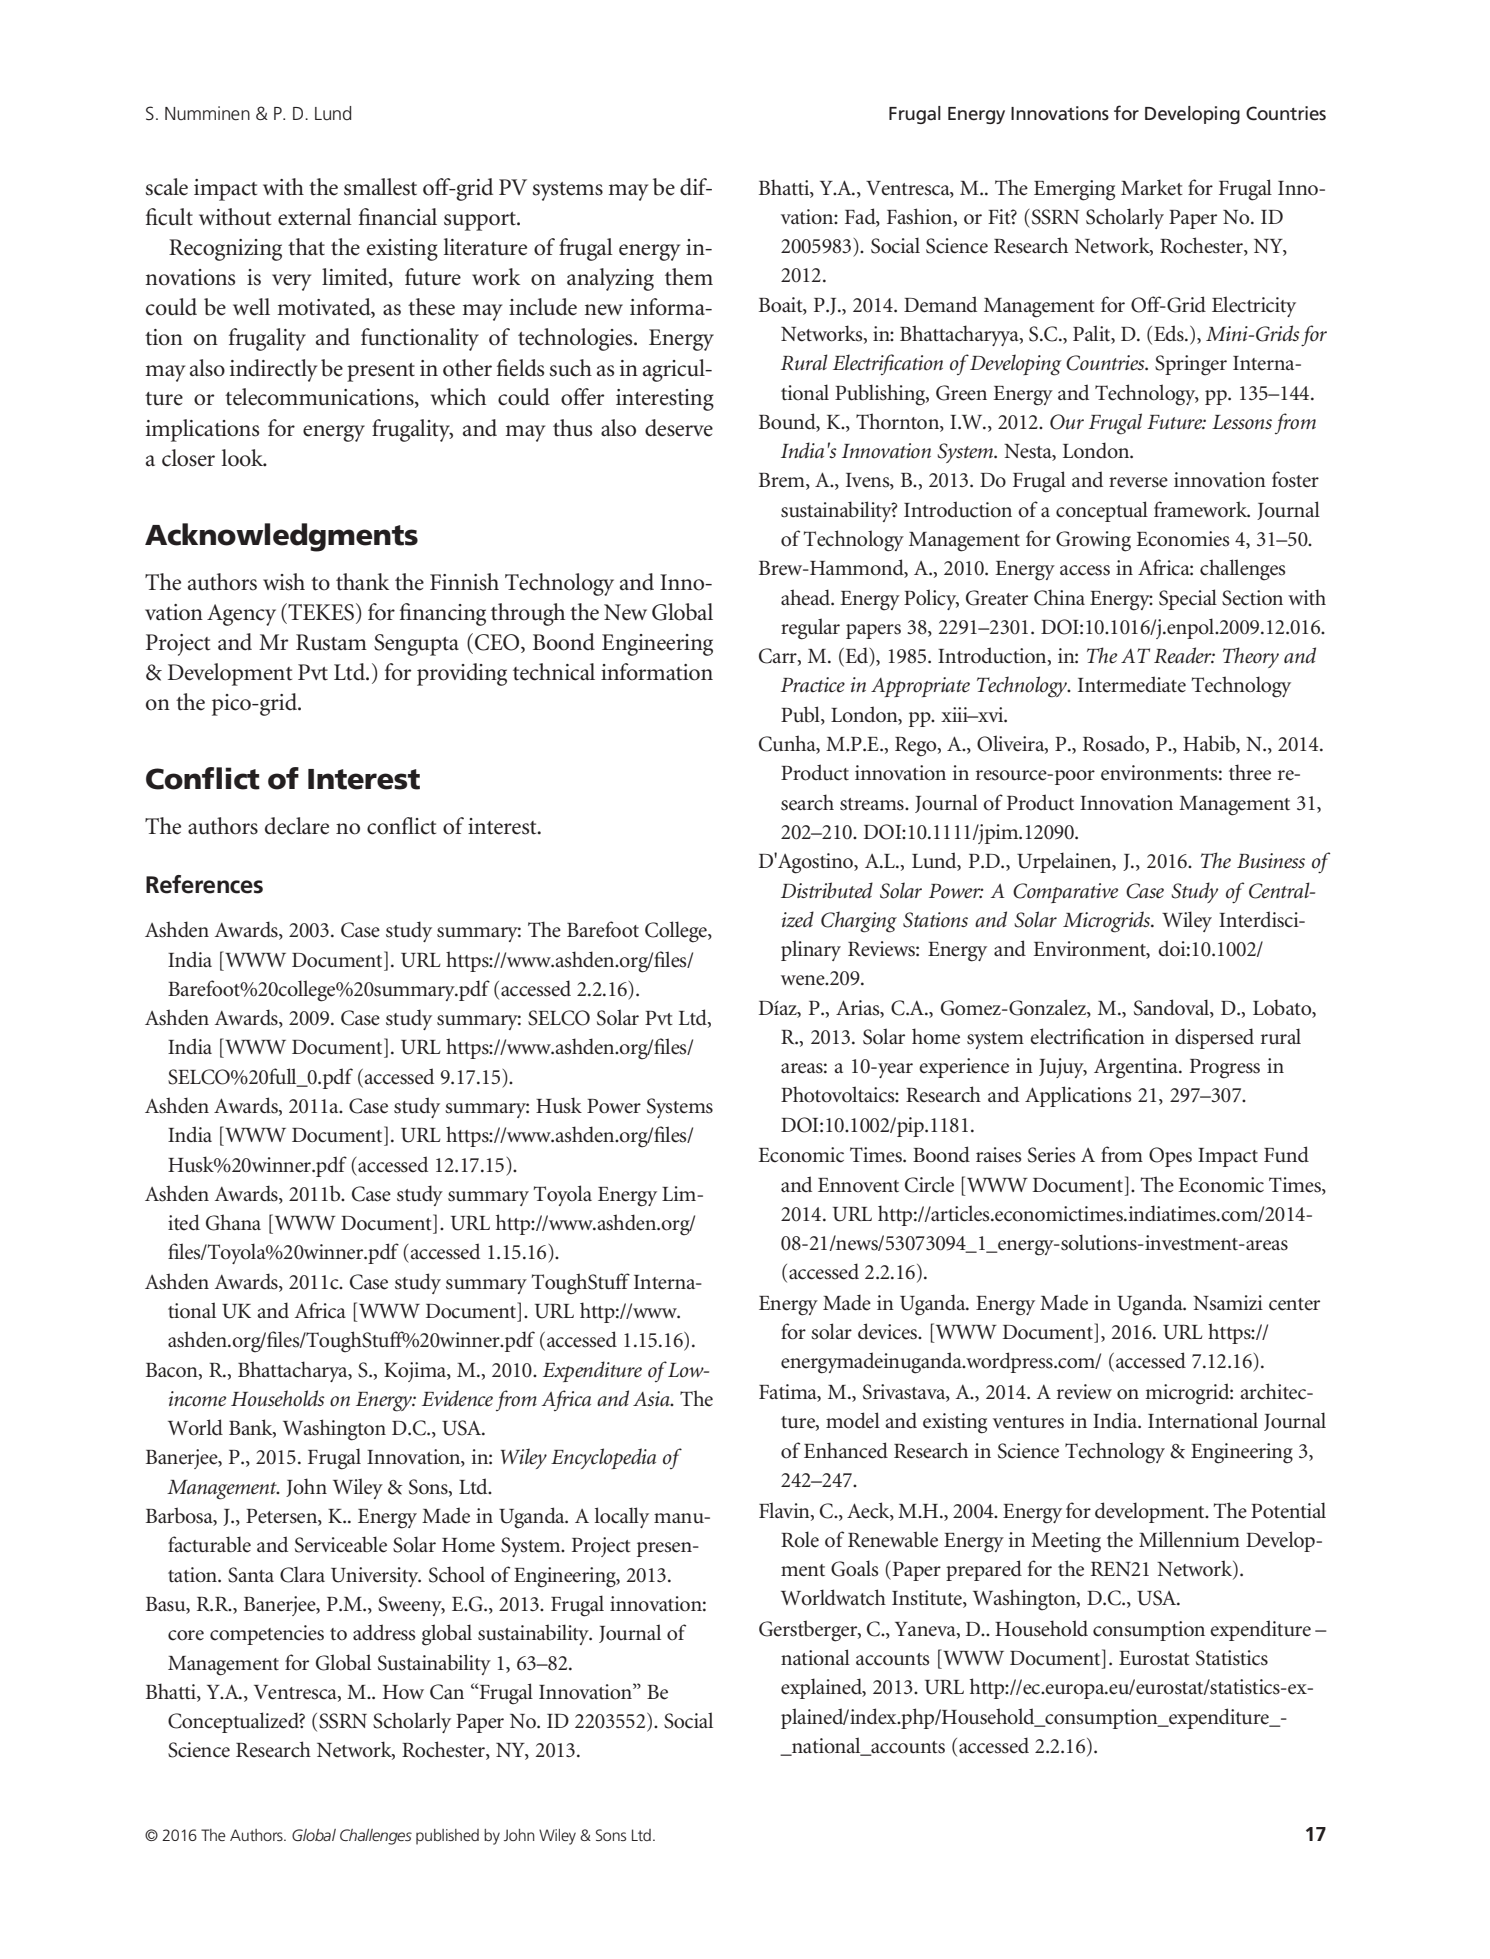 The width and height of the image is (1490, 1959). Describe the element at coordinates (1132, 684) in the image. I see `Intermediate` at that location.
